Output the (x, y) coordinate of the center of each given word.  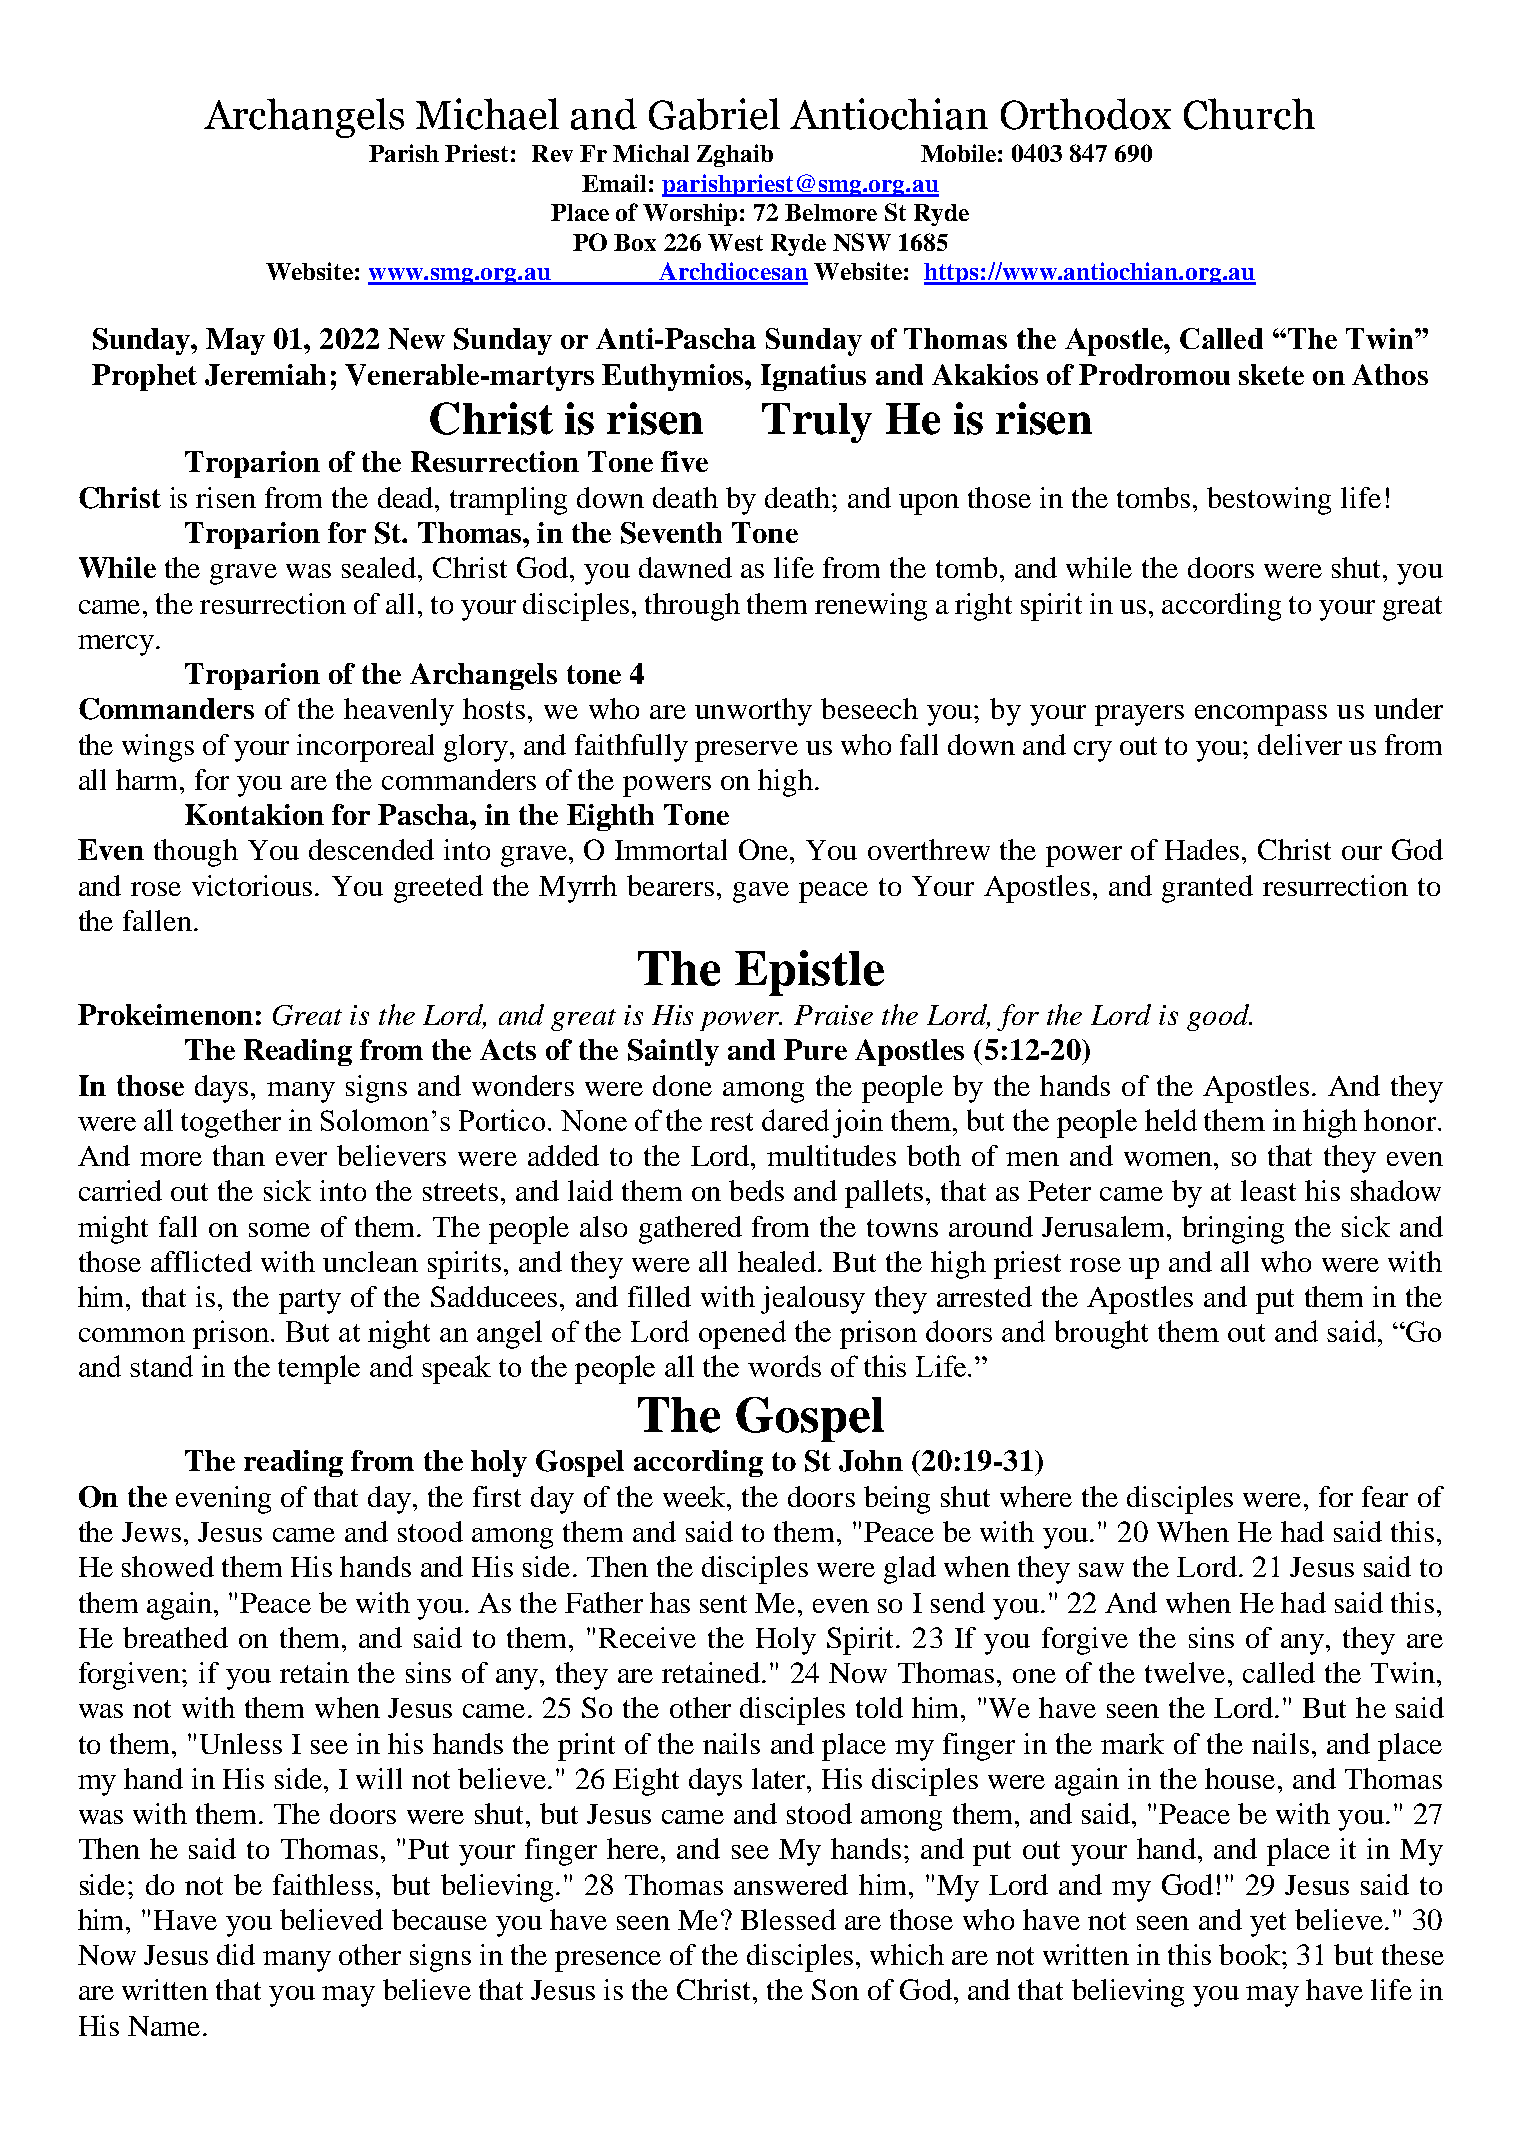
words (784, 1366)
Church (1249, 114)
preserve (746, 751)
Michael (487, 114)
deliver (1300, 744)
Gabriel (714, 114)
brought (1101, 1334)
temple (319, 1369)
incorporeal (365, 748)
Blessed (788, 1919)
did (236, 1954)
